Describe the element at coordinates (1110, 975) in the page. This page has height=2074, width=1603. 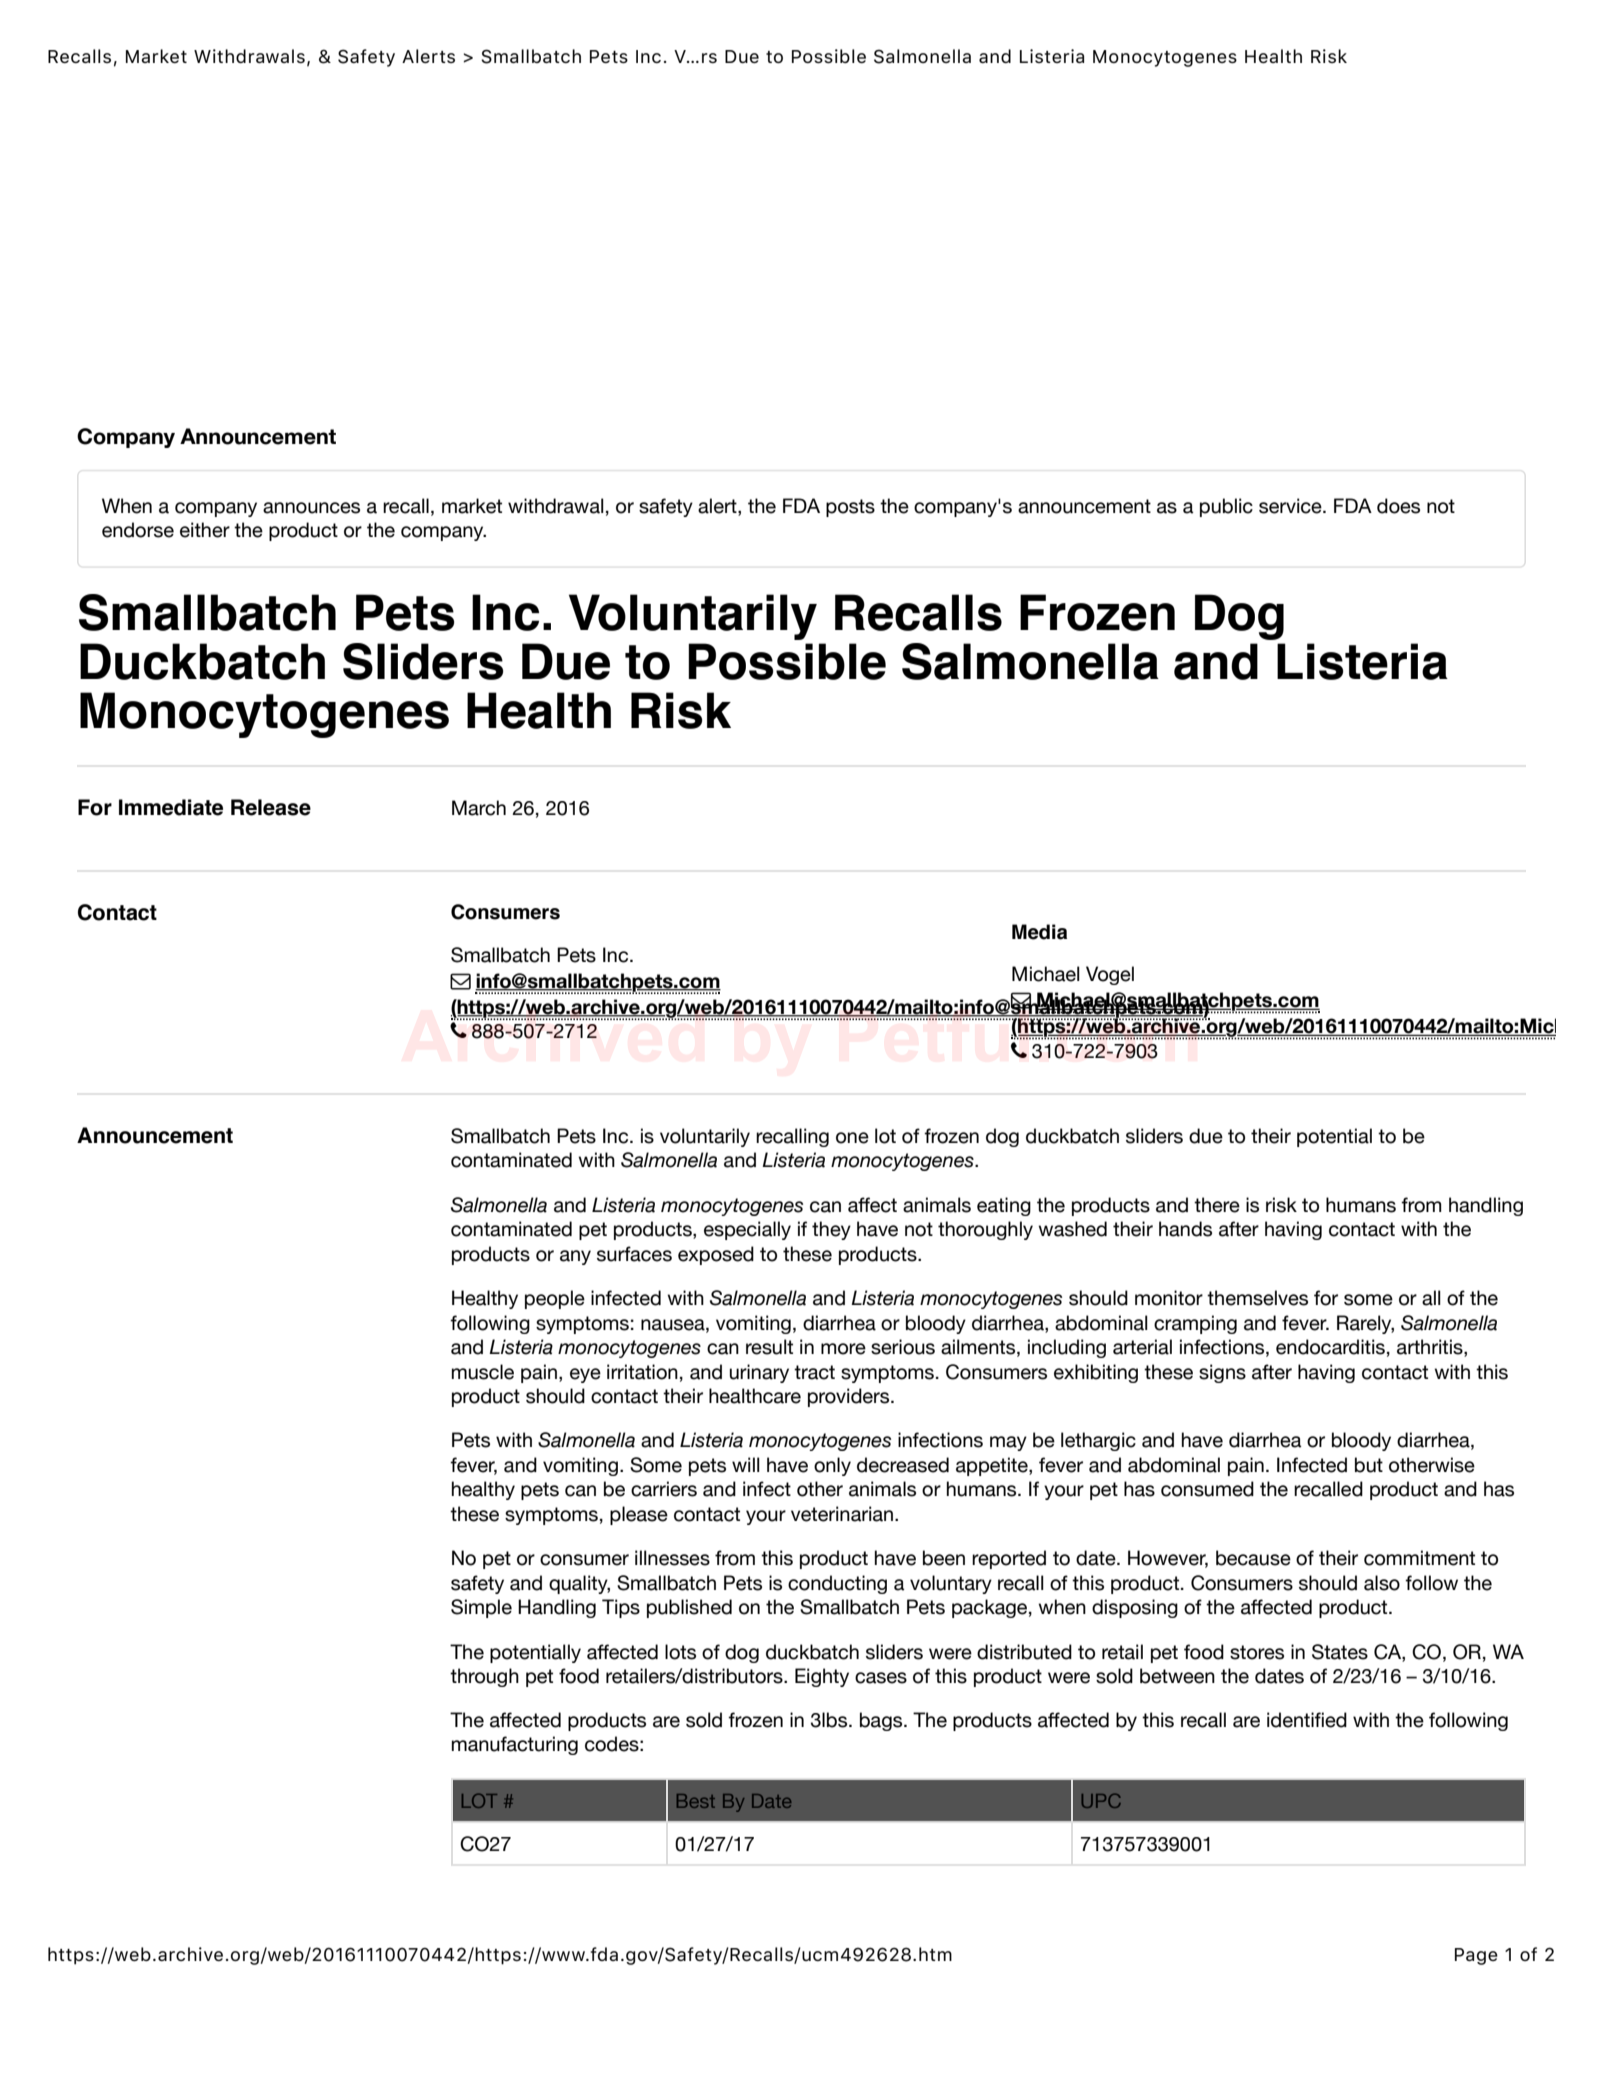
I see `Vogel` at that location.
